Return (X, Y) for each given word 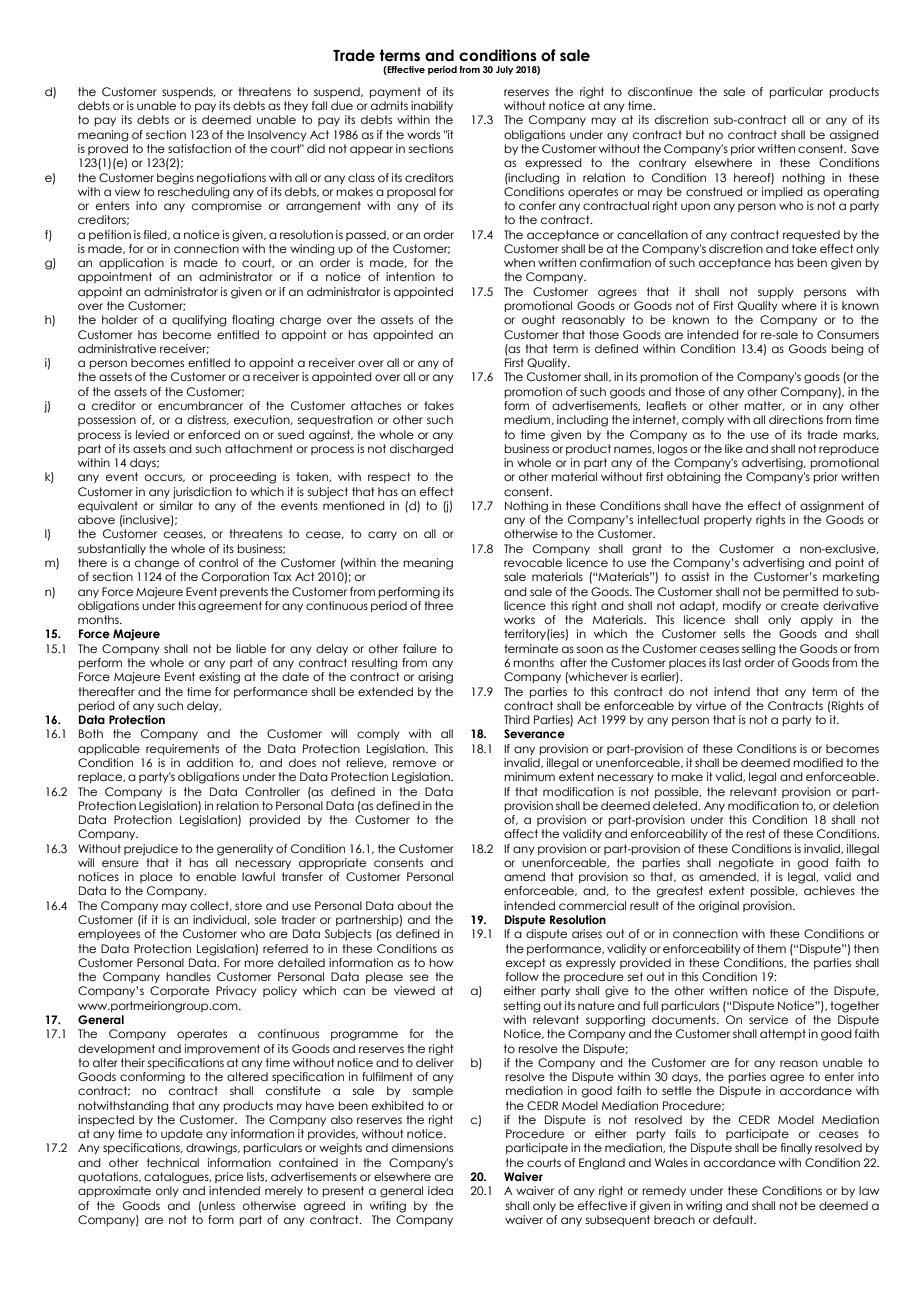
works (519, 619)
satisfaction (199, 148)
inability (432, 106)
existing (219, 678)
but (695, 134)
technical (173, 1162)
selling (758, 650)
